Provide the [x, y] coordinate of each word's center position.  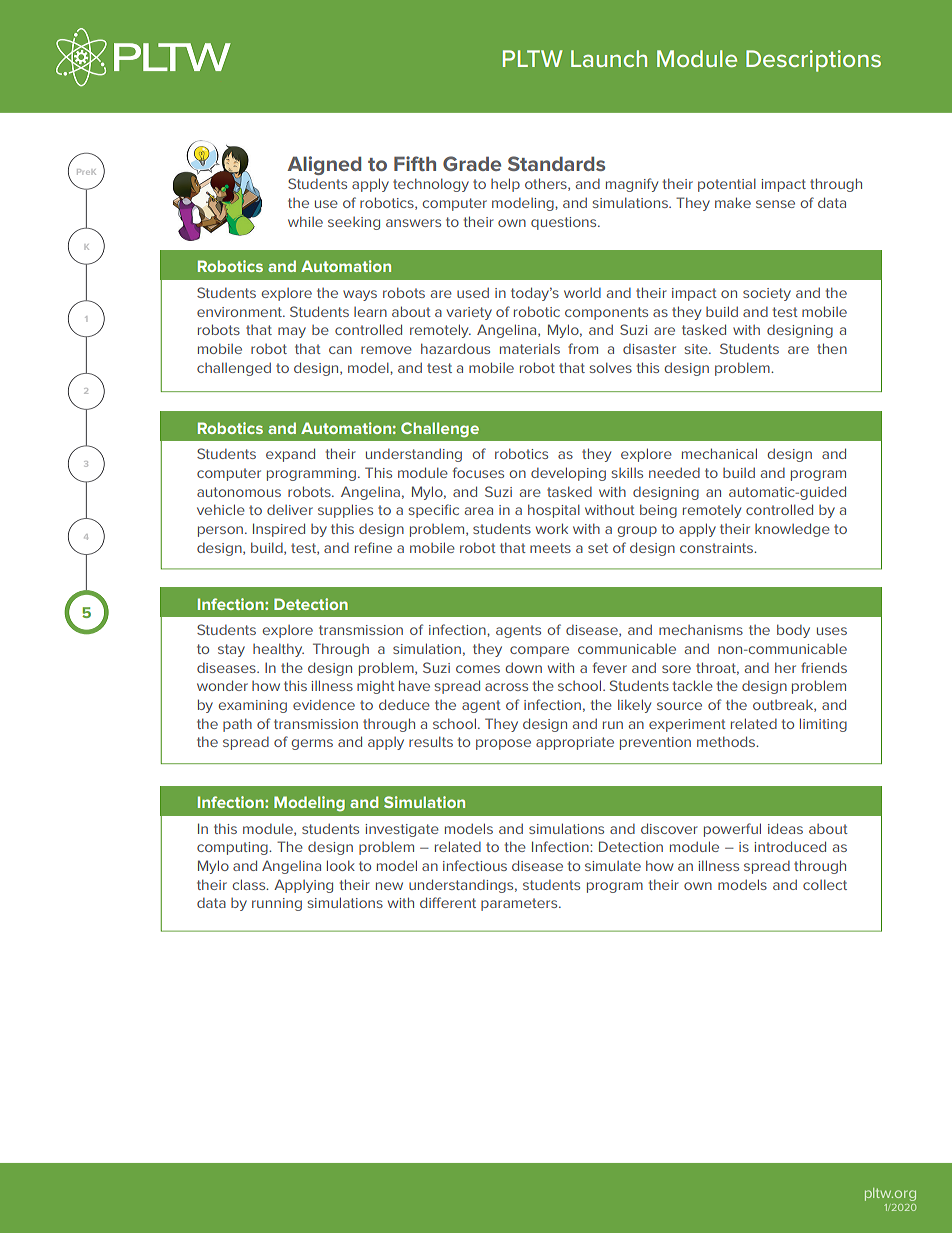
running [277, 904]
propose [503, 744]
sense [775, 204]
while [305, 221]
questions [565, 223]
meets [550, 548]
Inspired [279, 530]
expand [290, 455]
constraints [718, 548]
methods [727, 741]
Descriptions [813, 61]
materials [530, 348]
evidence [324, 705]
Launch [609, 58]
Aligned [324, 165]
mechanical [719, 453]
